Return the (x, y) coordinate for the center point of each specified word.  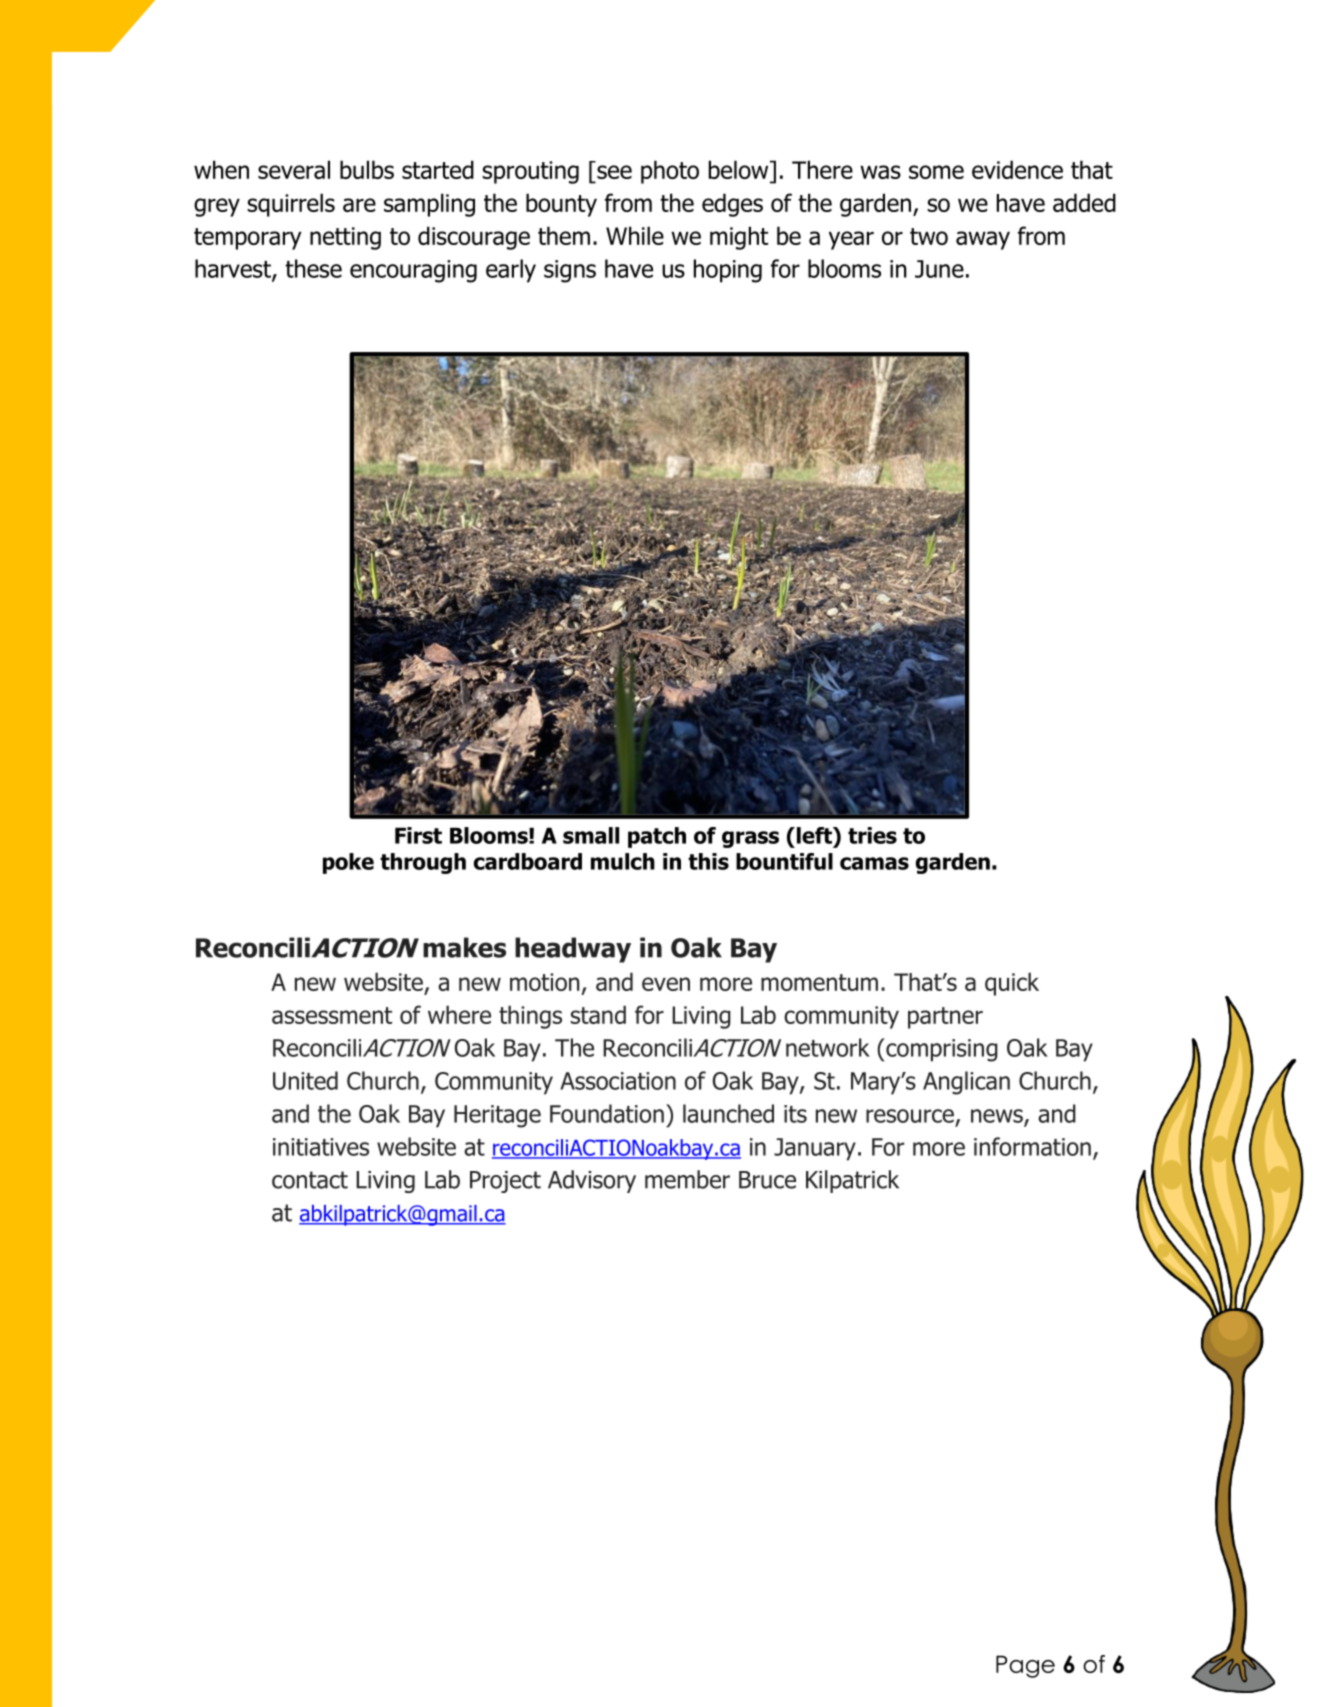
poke (348, 863)
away (983, 240)
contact (310, 1180)
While (635, 235)
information (1032, 1146)
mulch (623, 861)
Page (1025, 1666)
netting (345, 238)
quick (1012, 984)
